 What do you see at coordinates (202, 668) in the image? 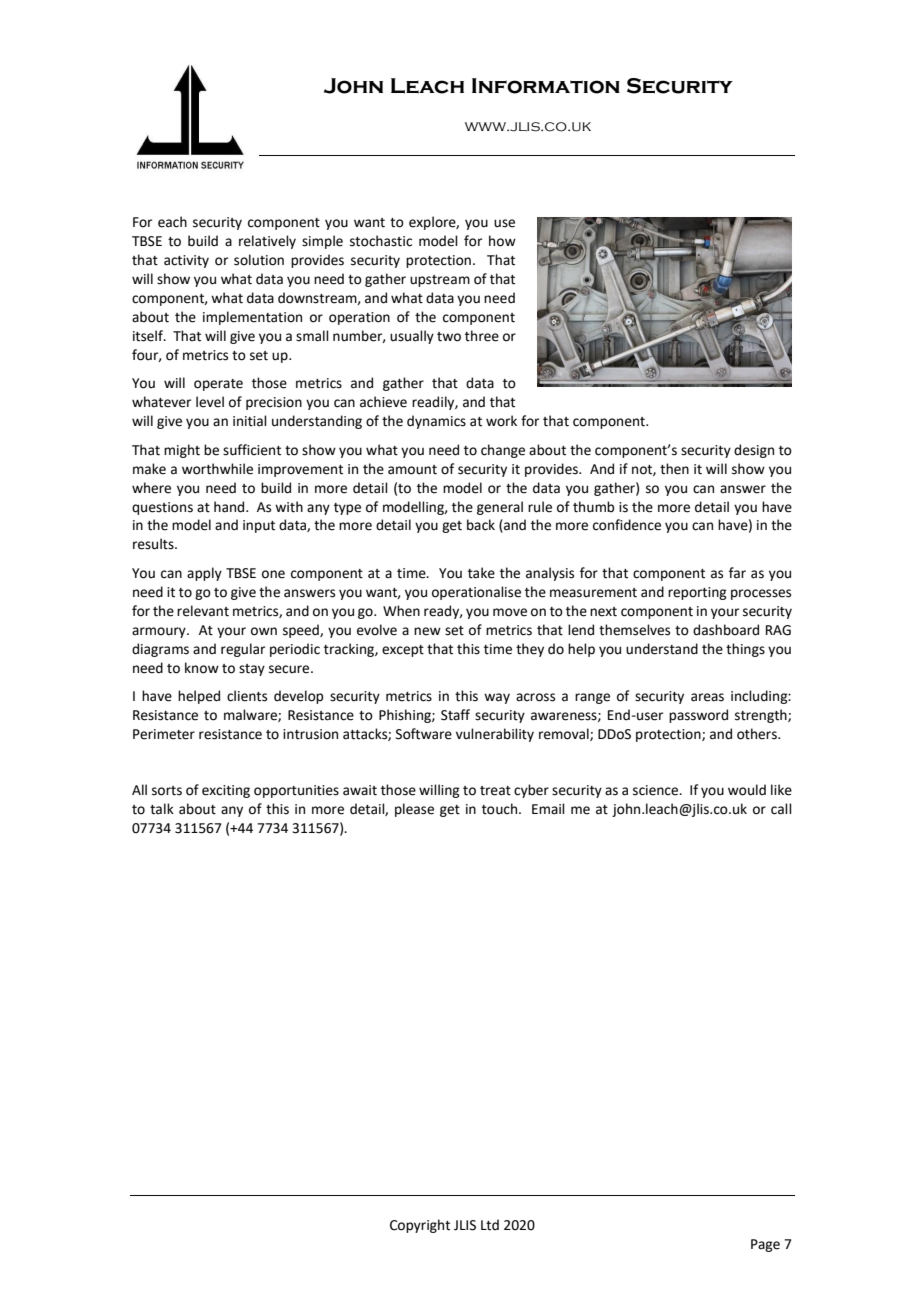
I see `know` at bounding box center [202, 668].
